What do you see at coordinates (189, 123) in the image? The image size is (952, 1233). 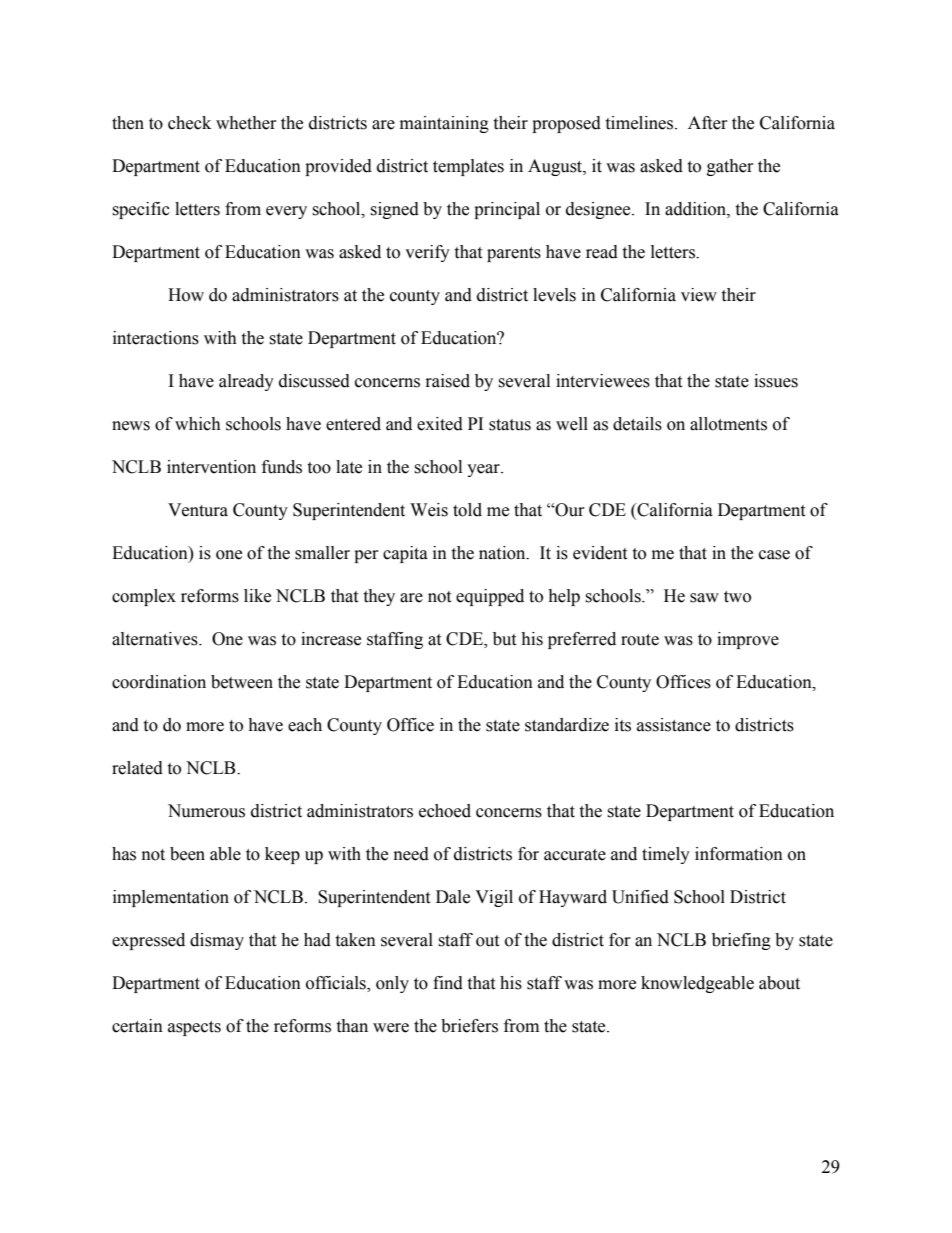 I see `check` at bounding box center [189, 123].
